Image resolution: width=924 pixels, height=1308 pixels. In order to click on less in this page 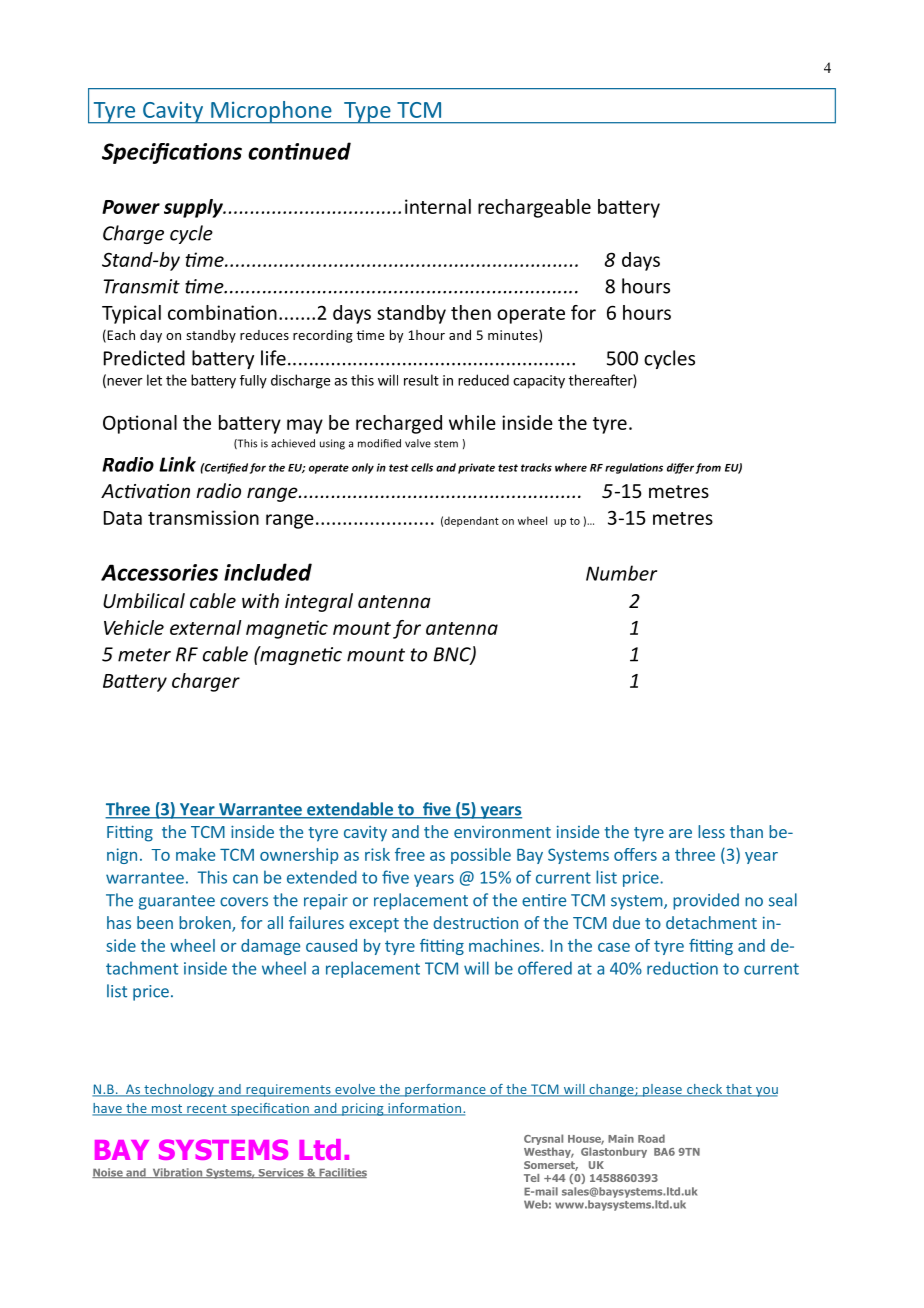, I will do `click(711, 831)`.
